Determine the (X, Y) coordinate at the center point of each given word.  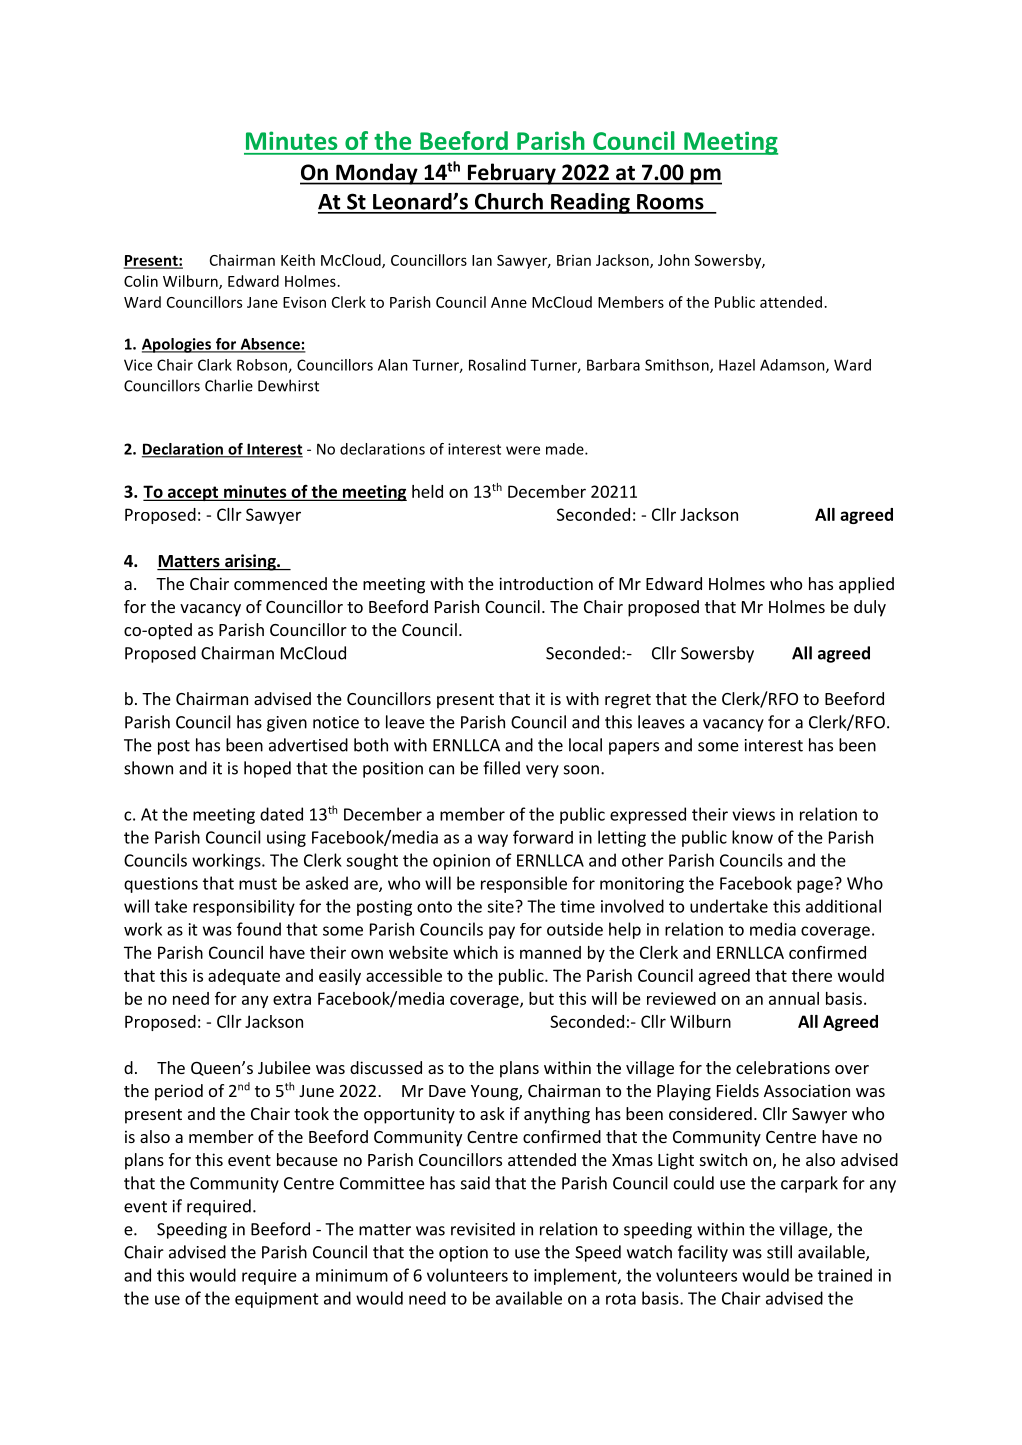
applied (866, 585)
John (674, 260)
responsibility (244, 907)
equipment (277, 1300)
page (815, 886)
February (511, 174)
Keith (298, 260)
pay (502, 932)
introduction (546, 583)
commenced (280, 583)
